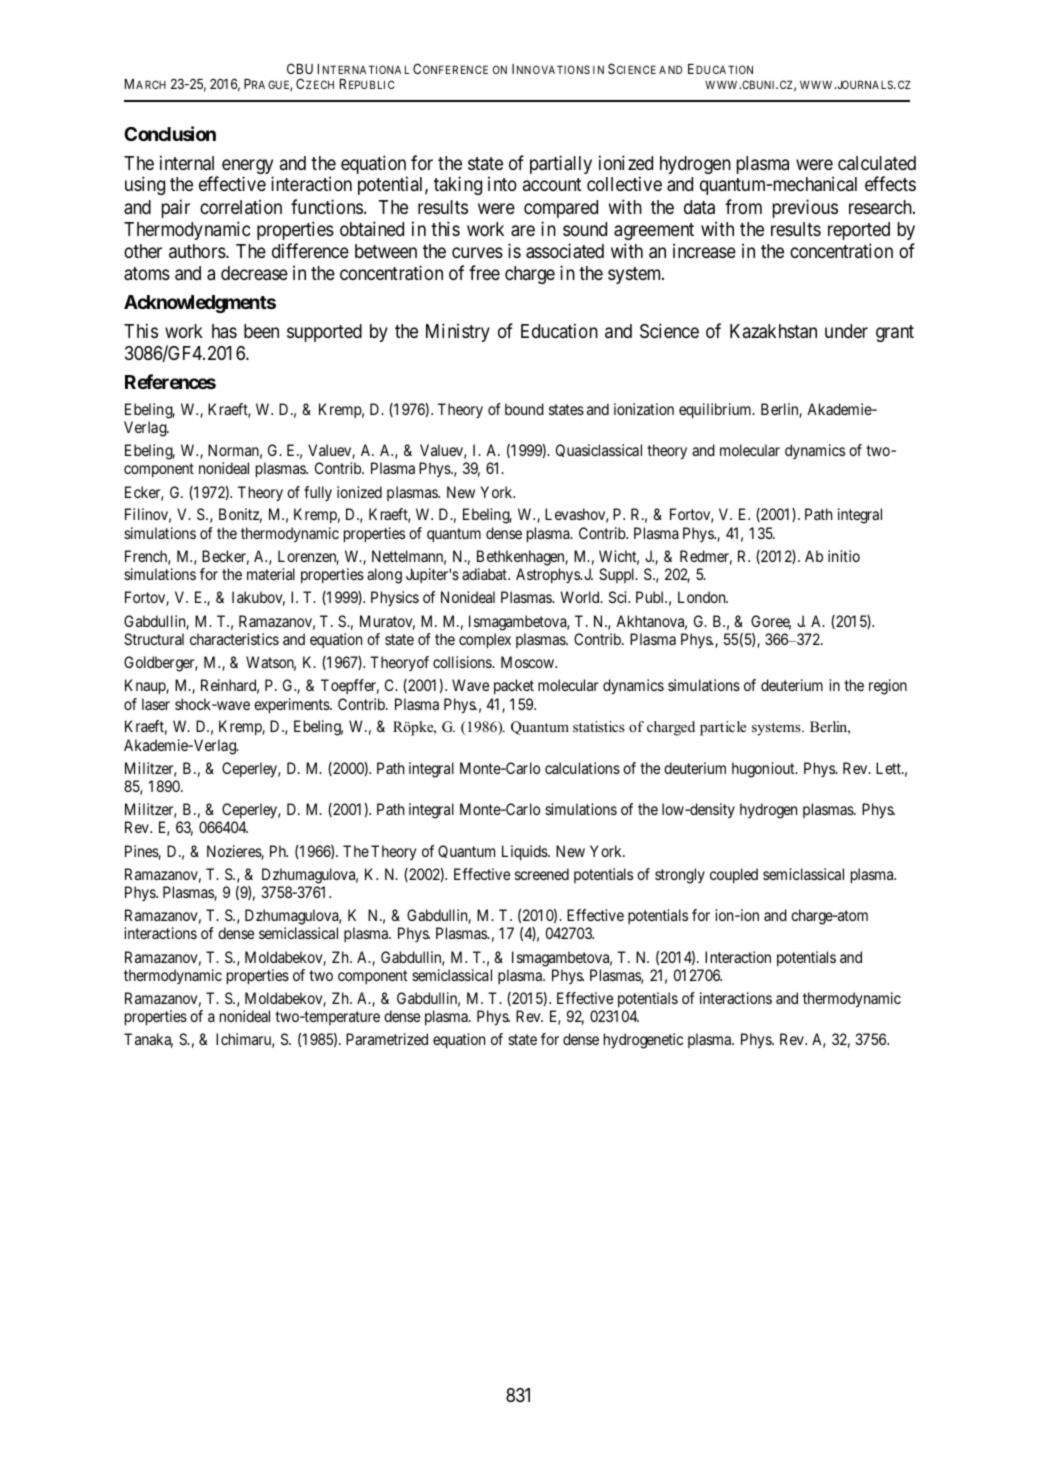 This image has width=1039, height=1468. Describe the element at coordinates (542, 874) in the image. I see `screened` at that location.
